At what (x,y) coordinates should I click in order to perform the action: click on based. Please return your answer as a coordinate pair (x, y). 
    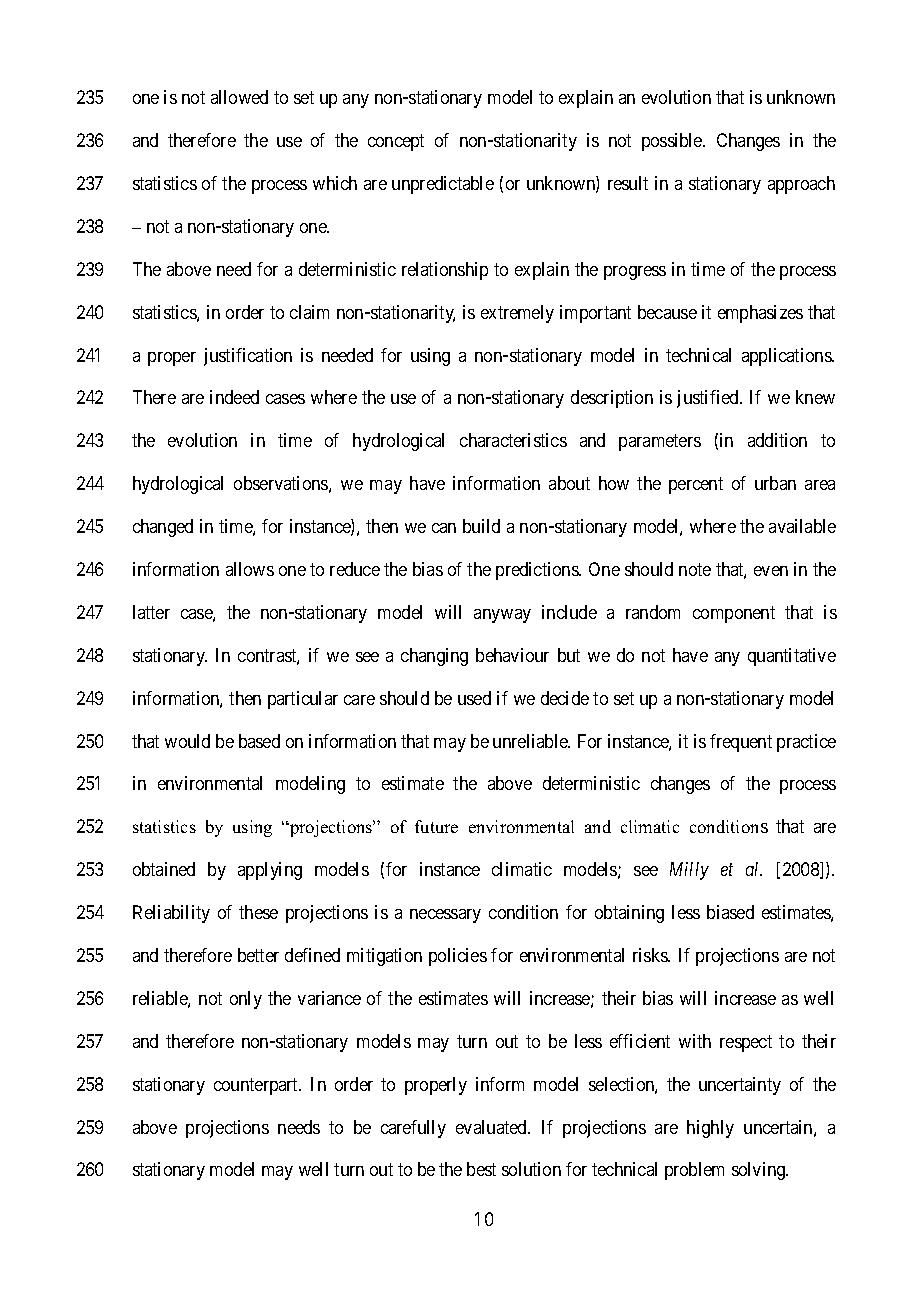
    Looking at the image, I should click on (259, 741).
